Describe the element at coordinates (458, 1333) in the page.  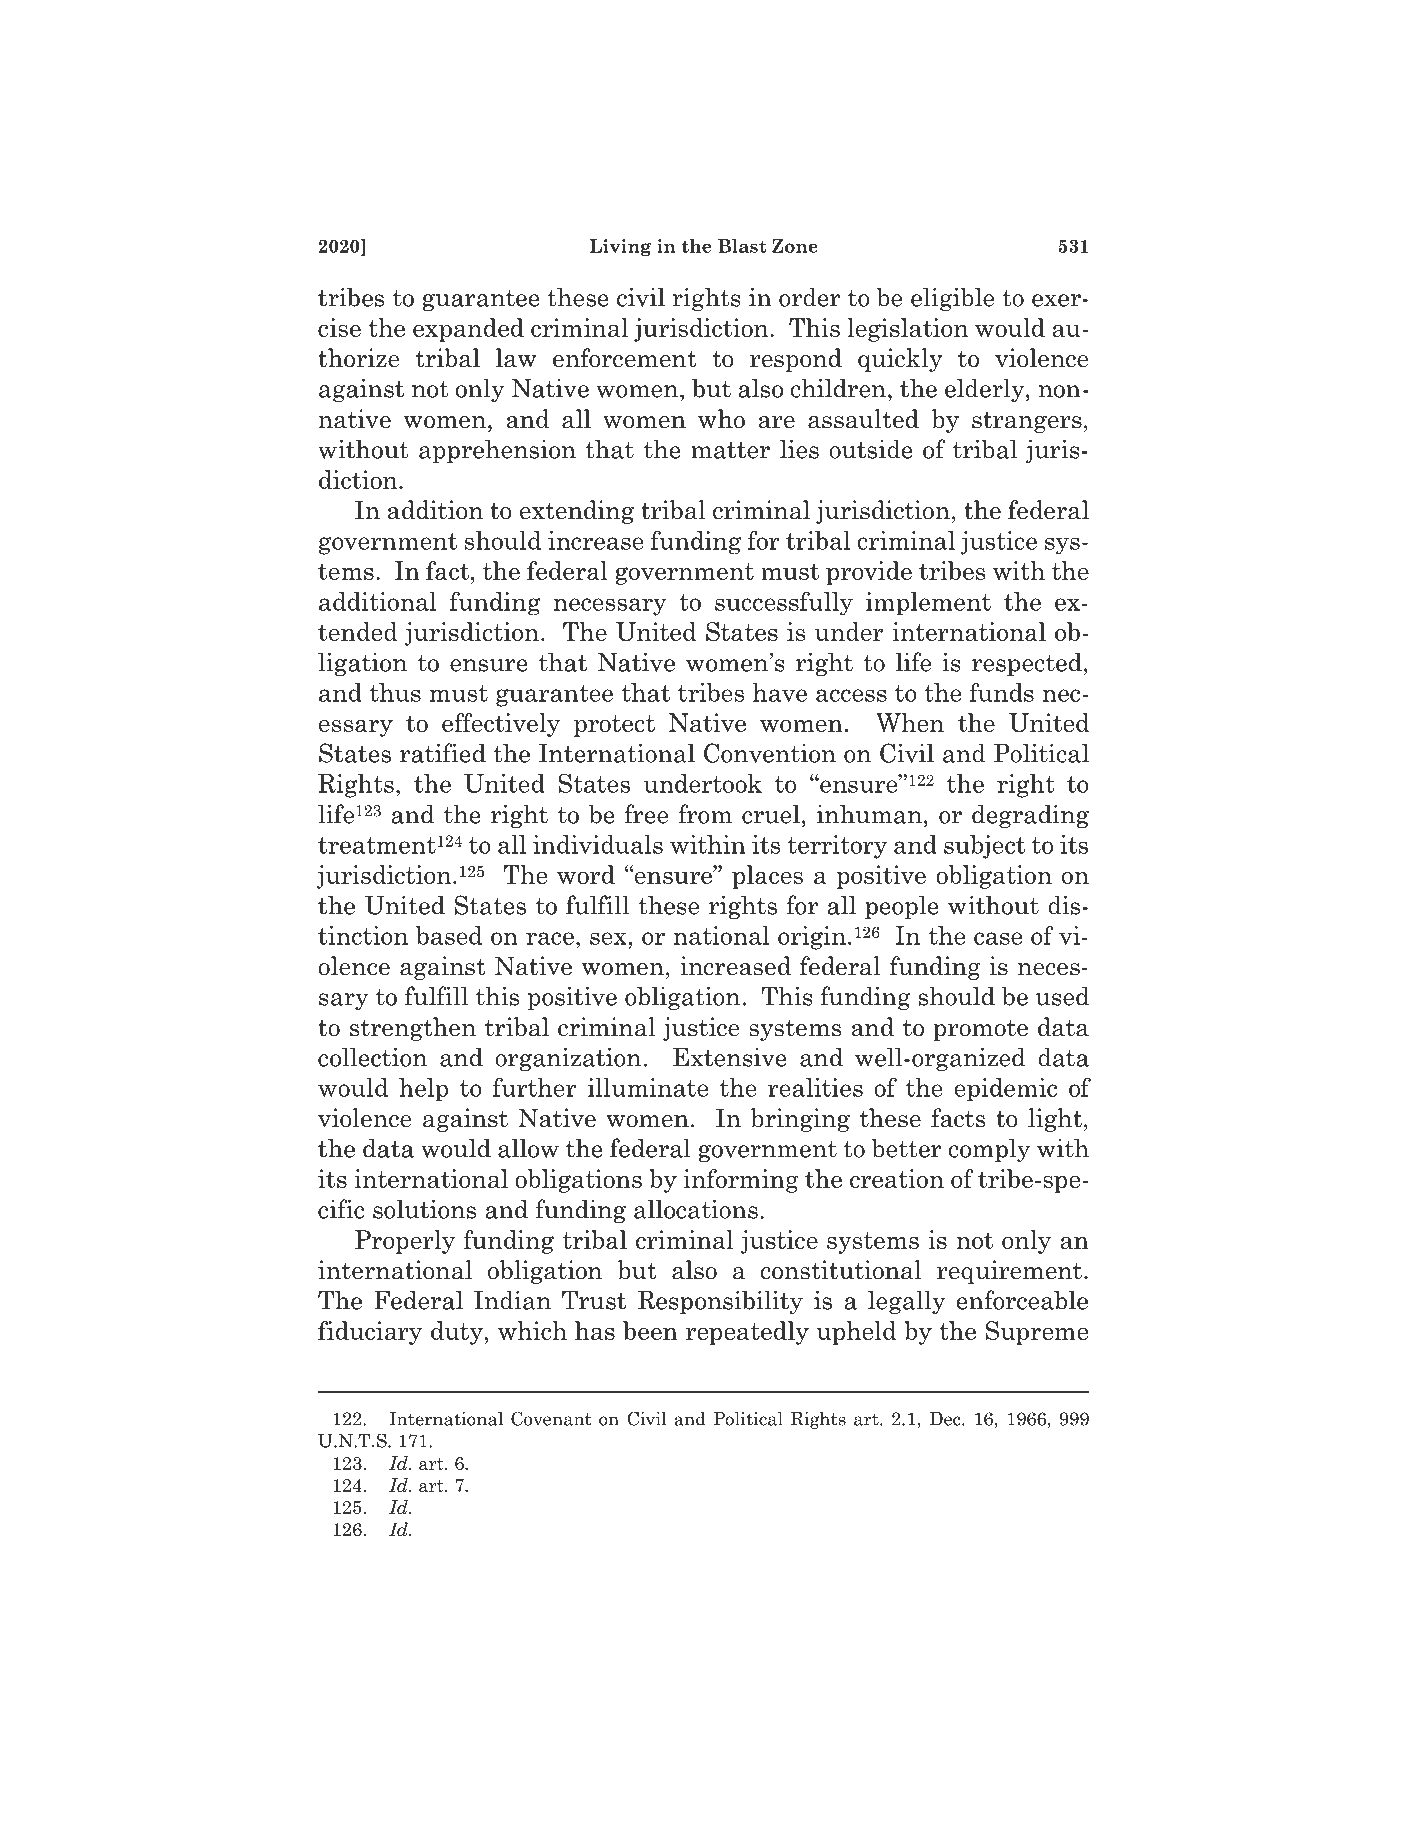
I see `duty` at that location.
